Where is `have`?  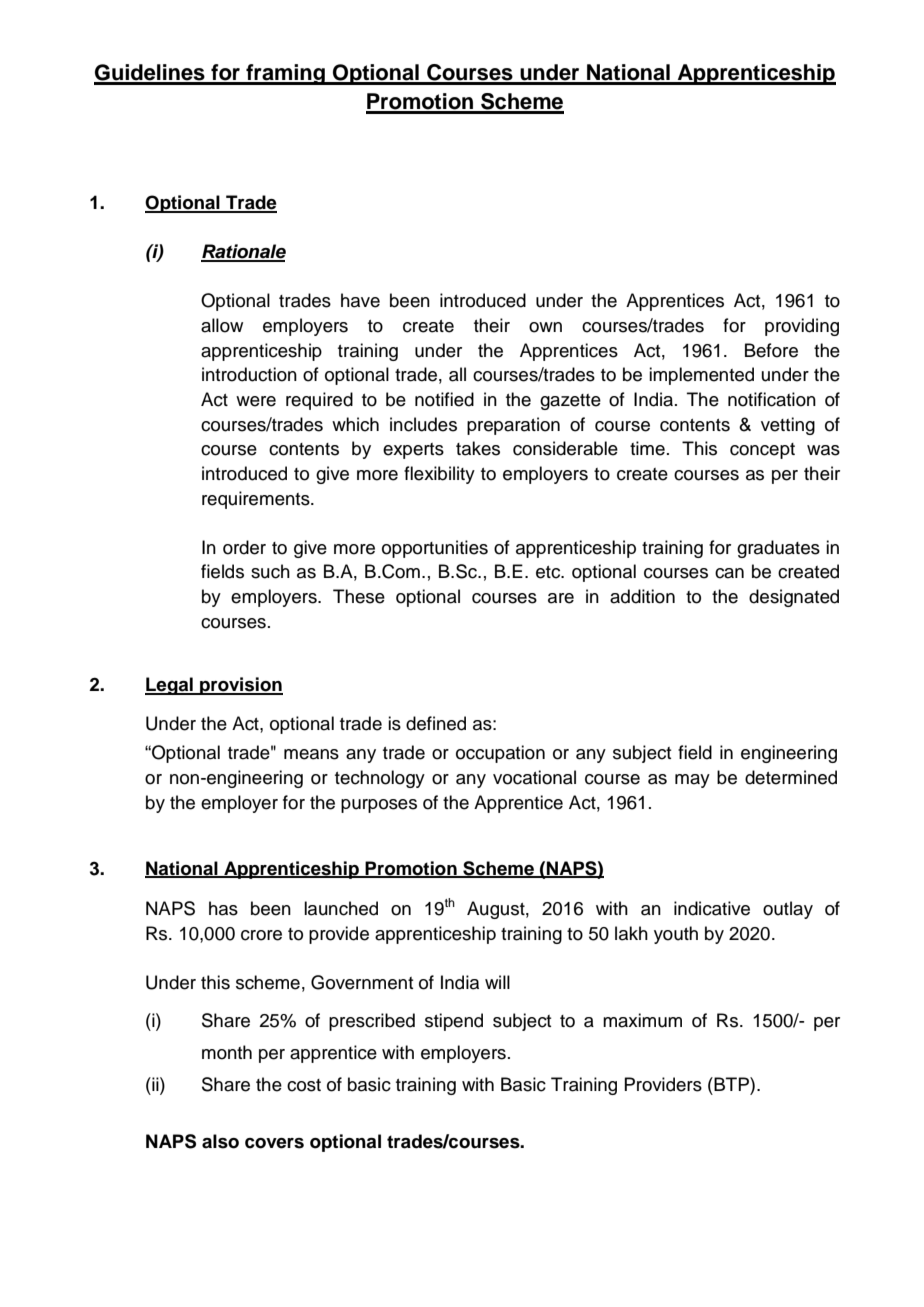 have is located at coordinates (360, 300).
